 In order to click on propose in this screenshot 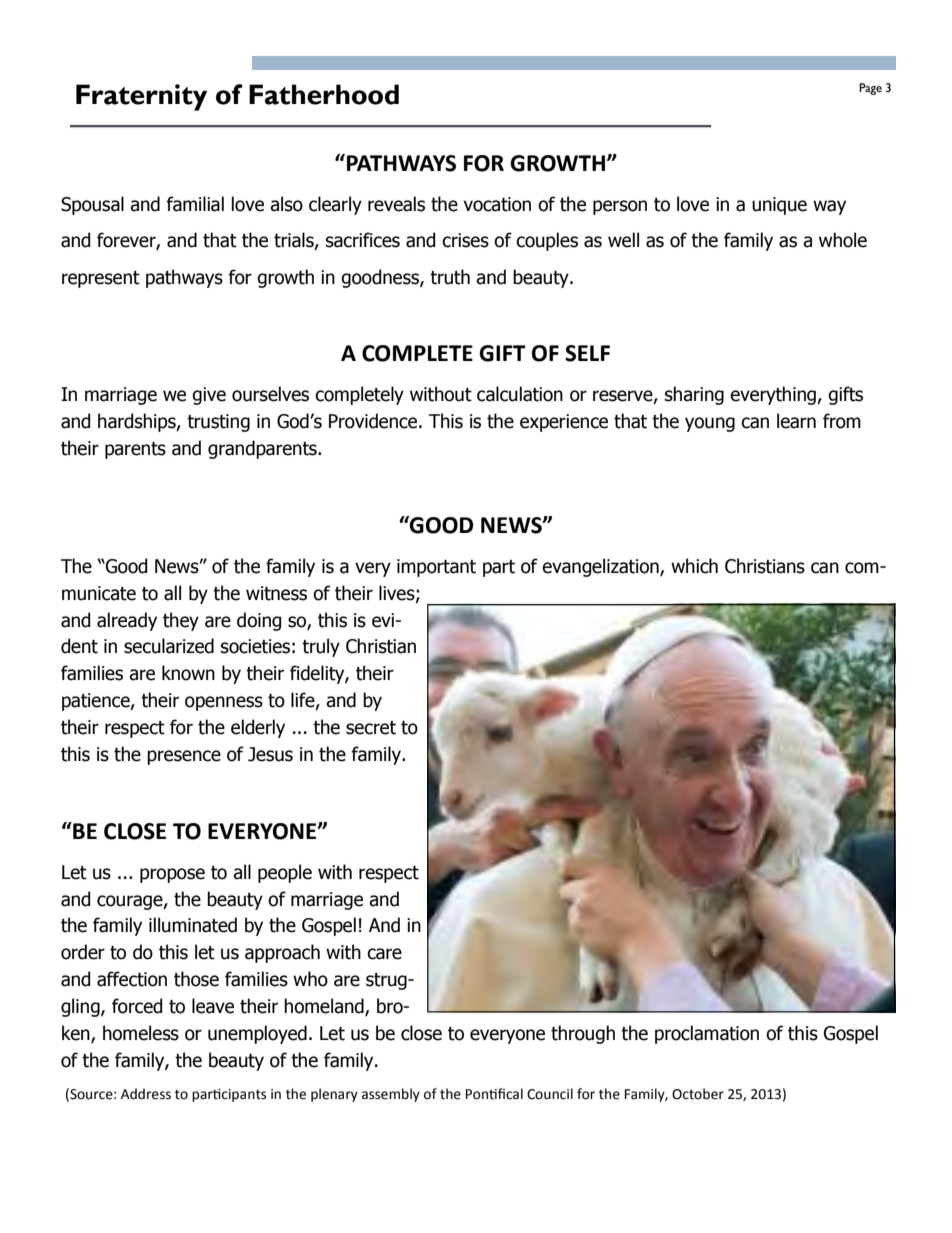, I will do `click(172, 875)`.
